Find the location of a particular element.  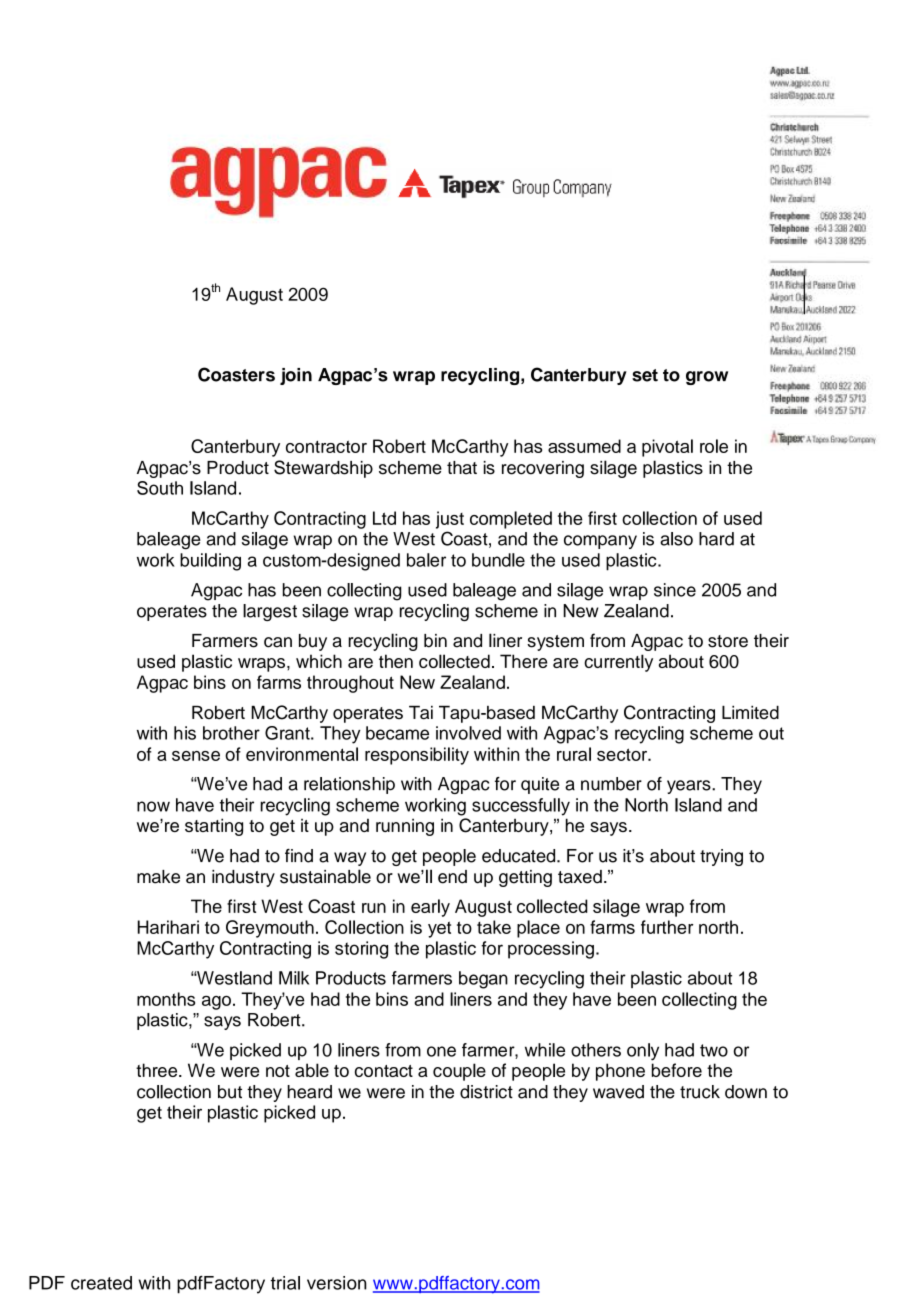

version is located at coordinates (337, 1283).
